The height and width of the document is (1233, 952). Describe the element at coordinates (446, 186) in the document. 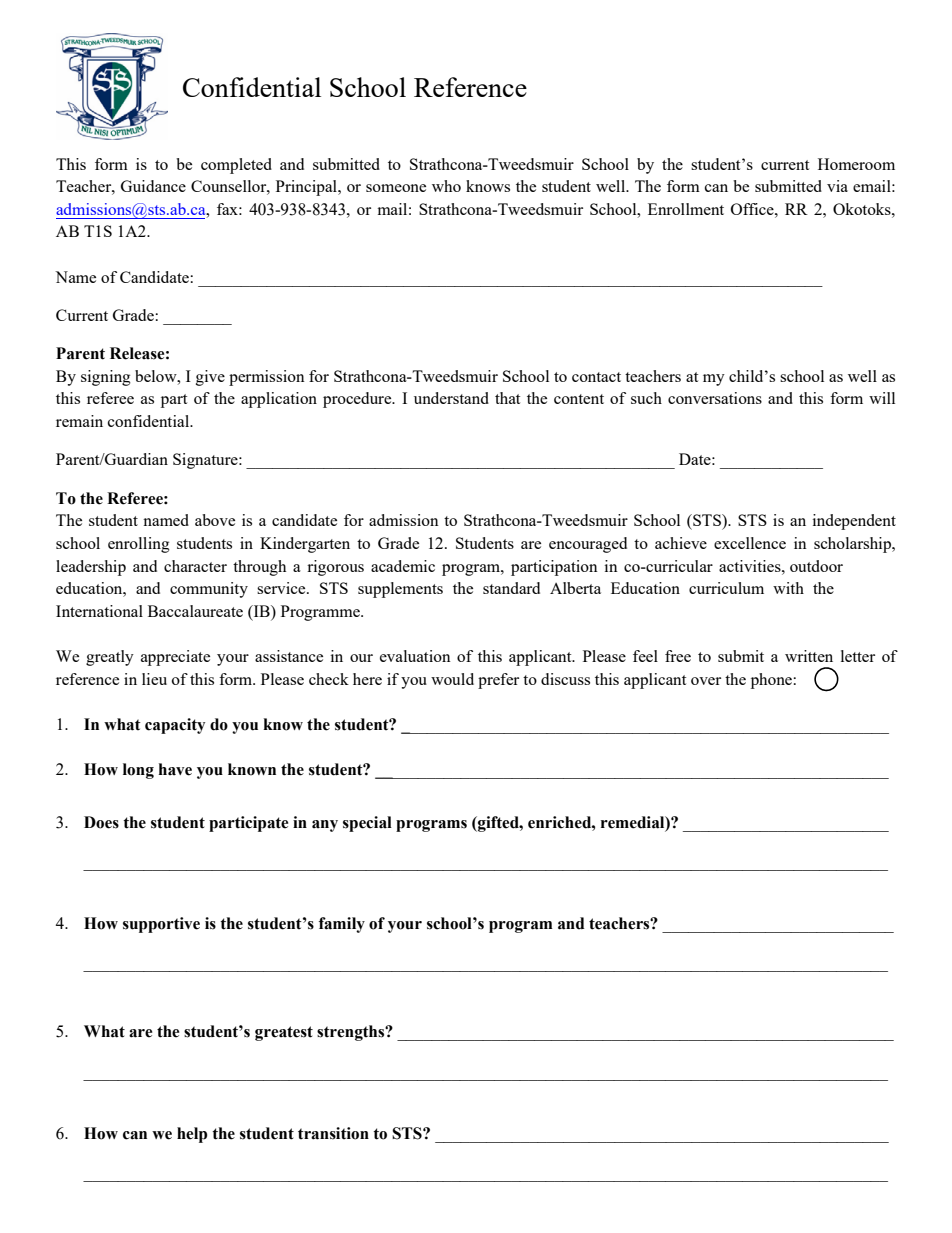

I see `who` at that location.
